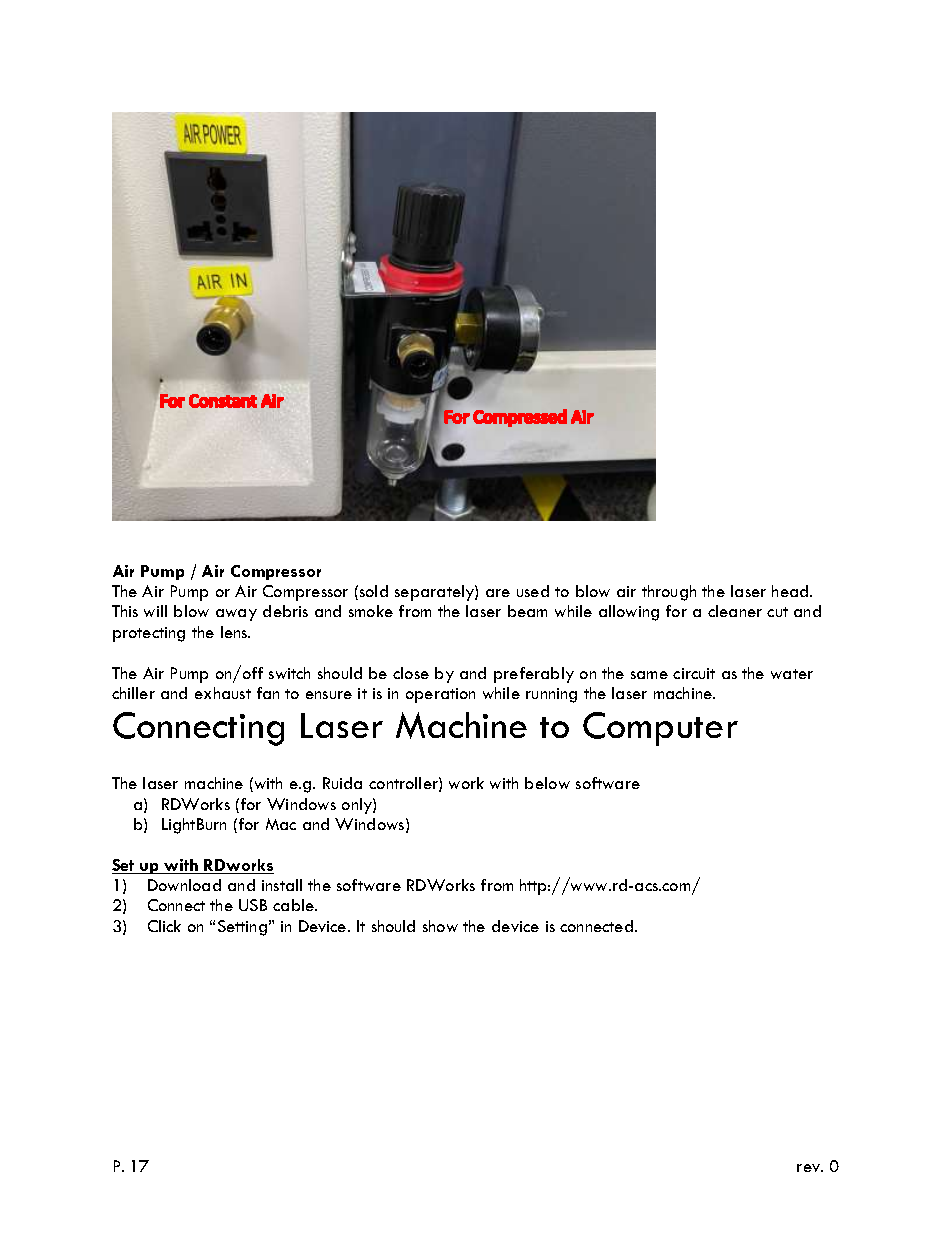 This screenshot has height=1233, width=952. Describe the element at coordinates (660, 729) in the screenshot. I see `Computer` at that location.
